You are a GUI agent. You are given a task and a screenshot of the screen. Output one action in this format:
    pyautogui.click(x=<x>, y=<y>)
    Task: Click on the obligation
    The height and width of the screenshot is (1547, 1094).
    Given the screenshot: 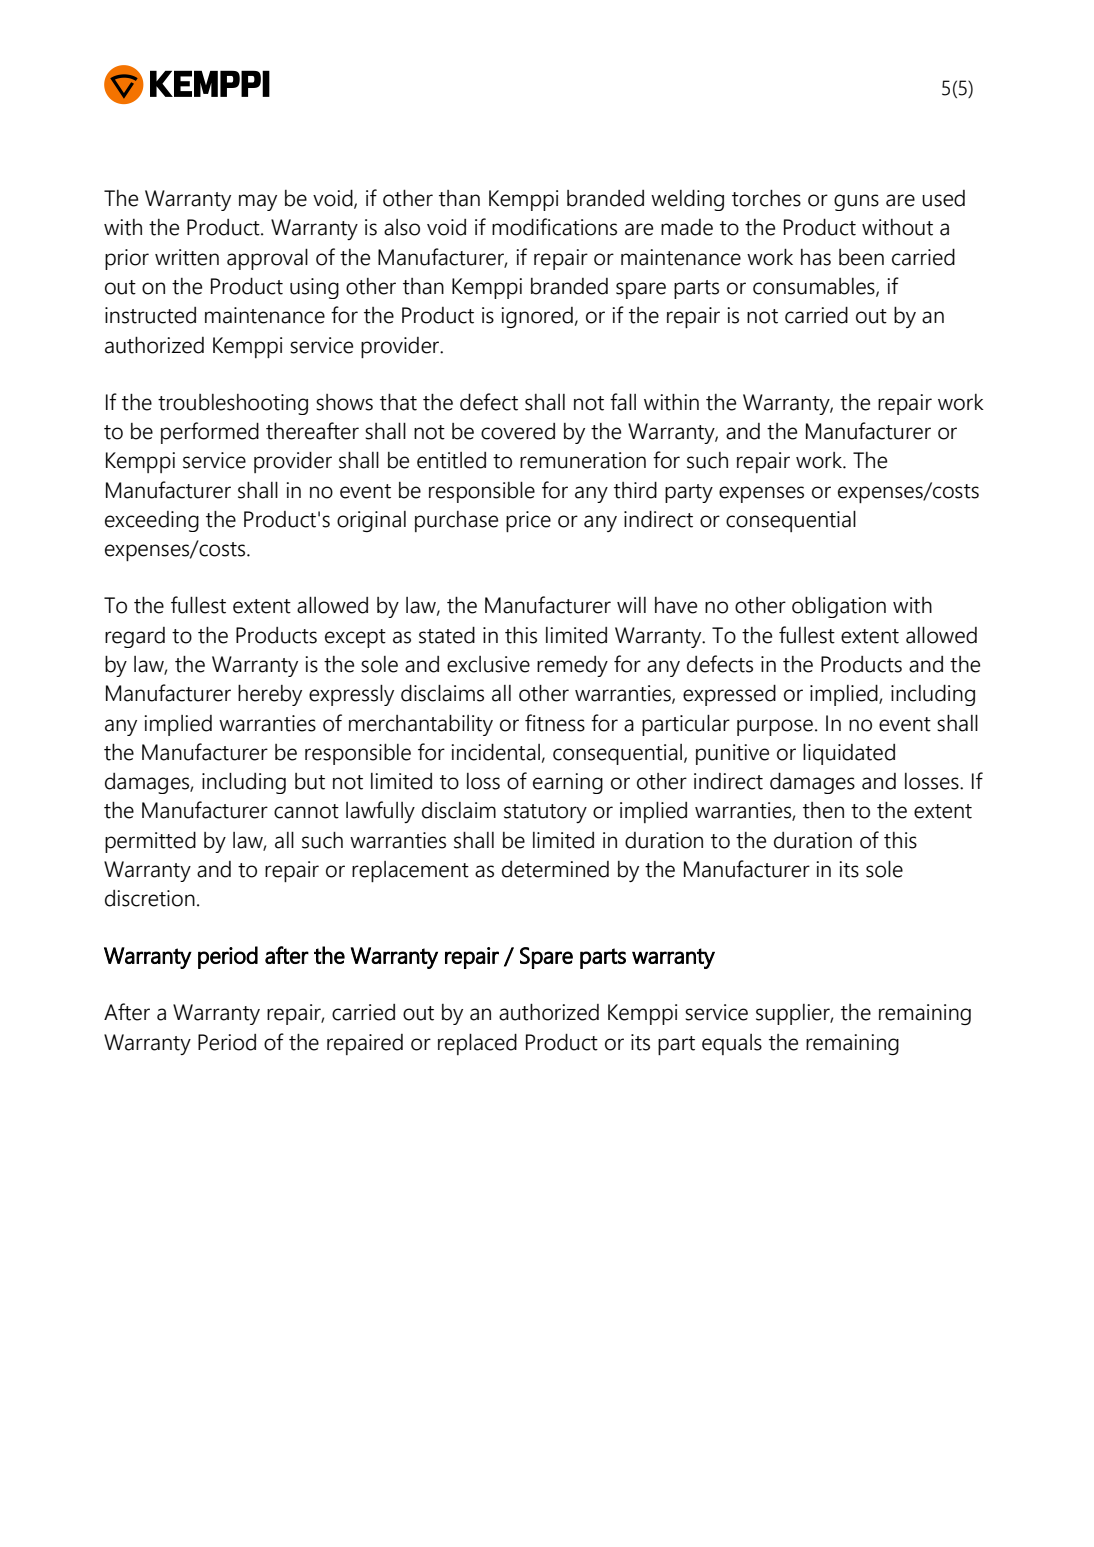 What is the action you would take?
    pyautogui.click(x=839, y=607)
